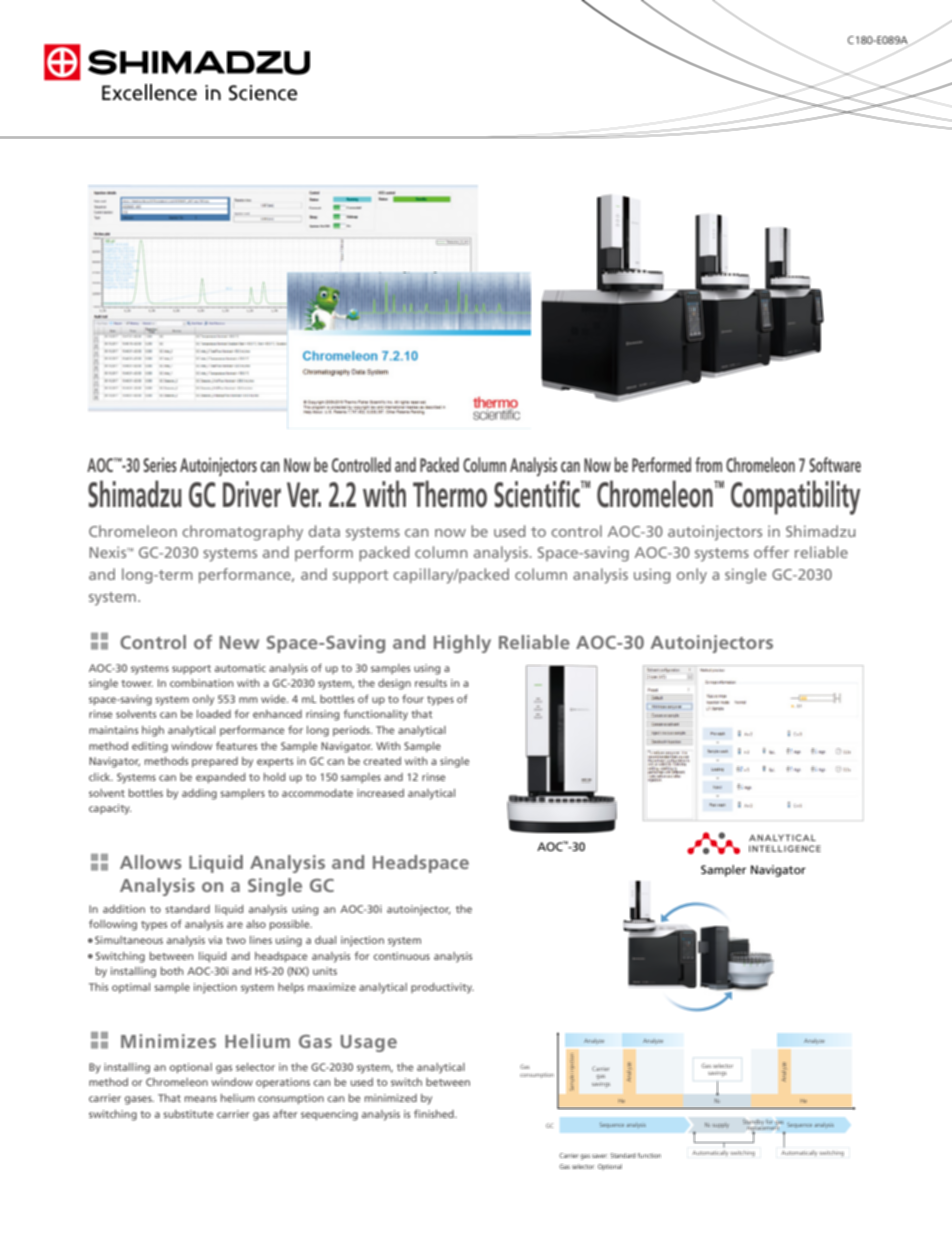 The image size is (952, 1240). Describe the element at coordinates (382, 761) in the page. I see `created` at that location.
